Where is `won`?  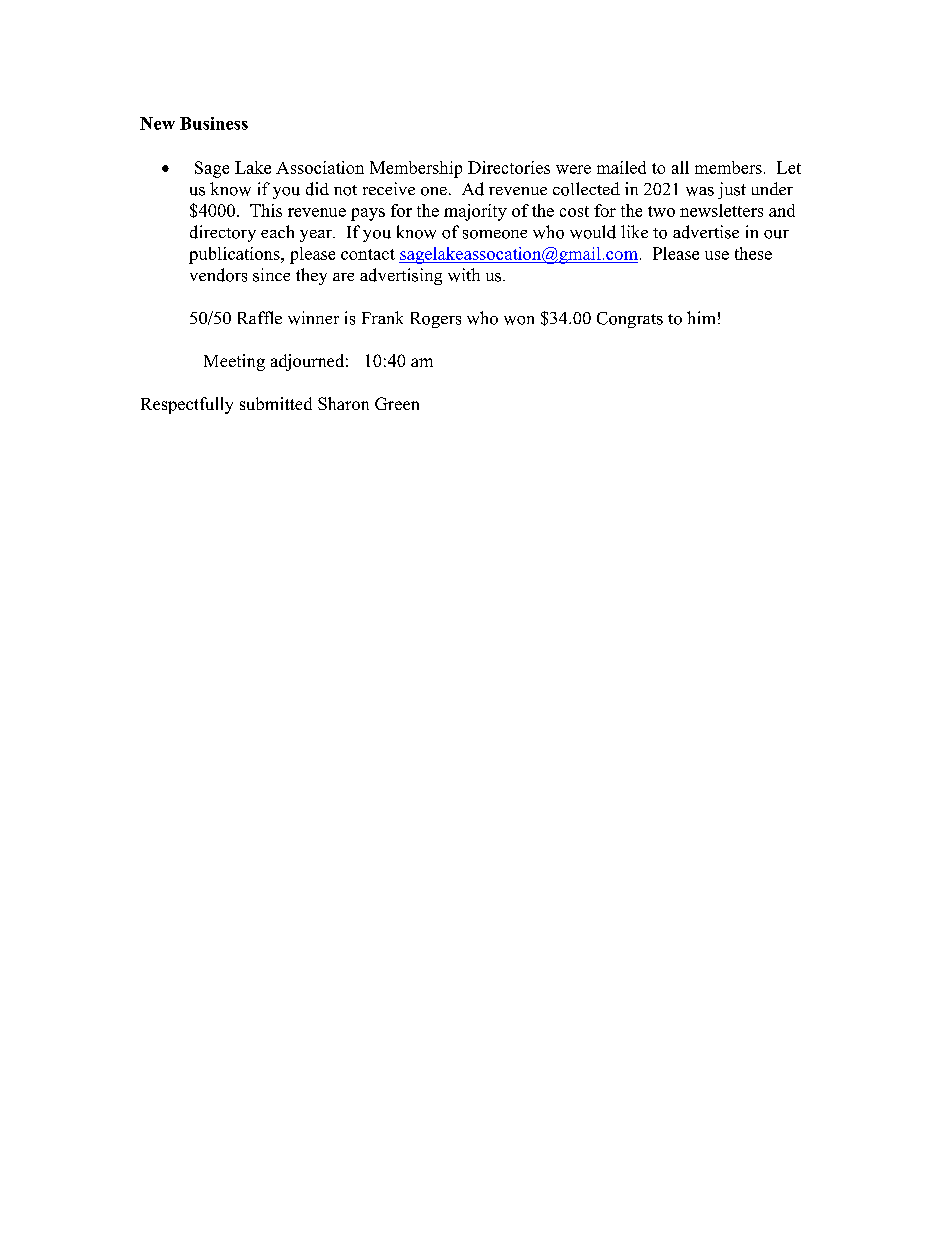
won is located at coordinates (519, 320).
